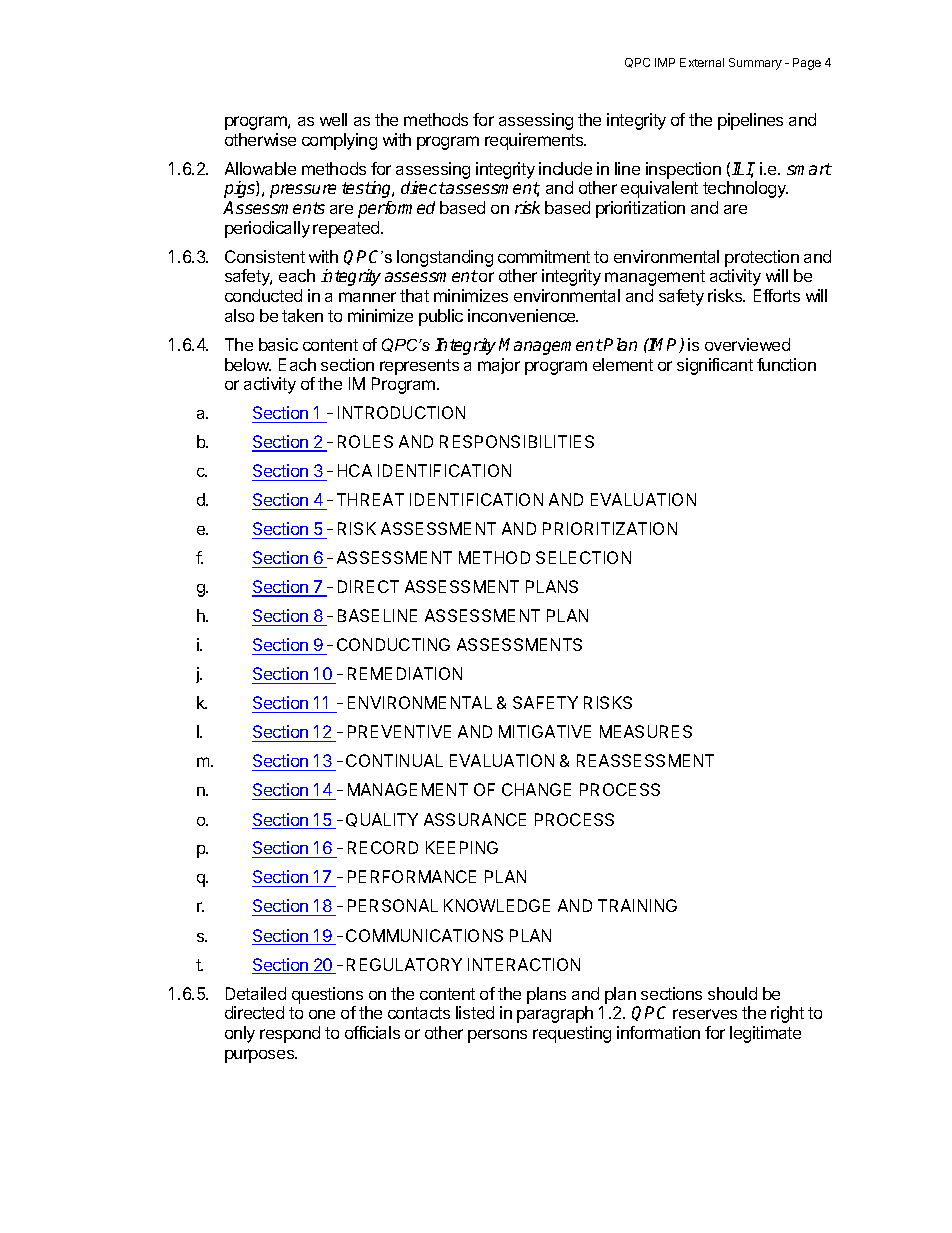 This screenshot has width=952, height=1233. Describe the element at coordinates (382, 820) in the screenshot. I see `QUALITY` at that location.
